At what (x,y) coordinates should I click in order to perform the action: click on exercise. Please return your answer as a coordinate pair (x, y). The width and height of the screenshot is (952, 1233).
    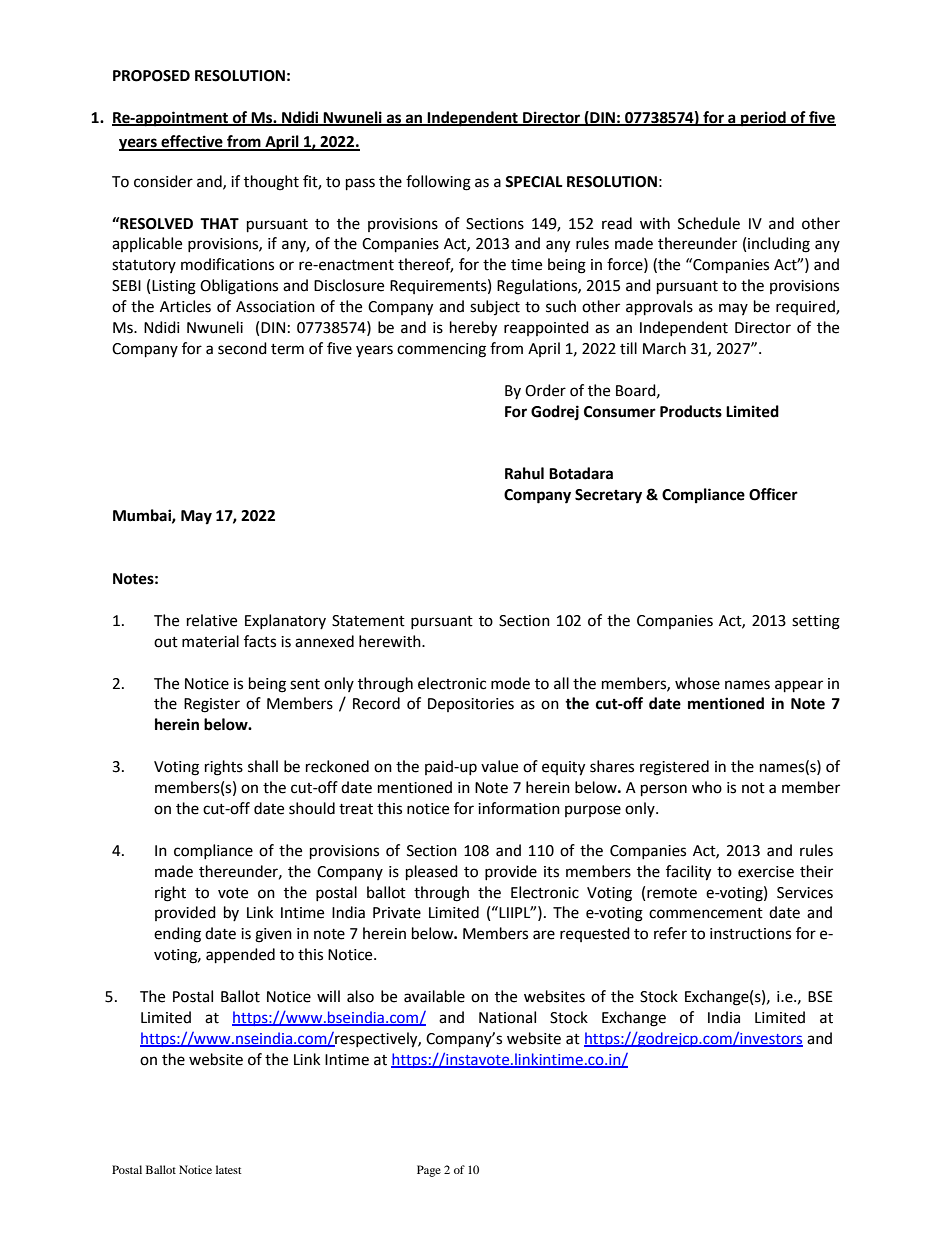
    Looking at the image, I should click on (766, 872).
